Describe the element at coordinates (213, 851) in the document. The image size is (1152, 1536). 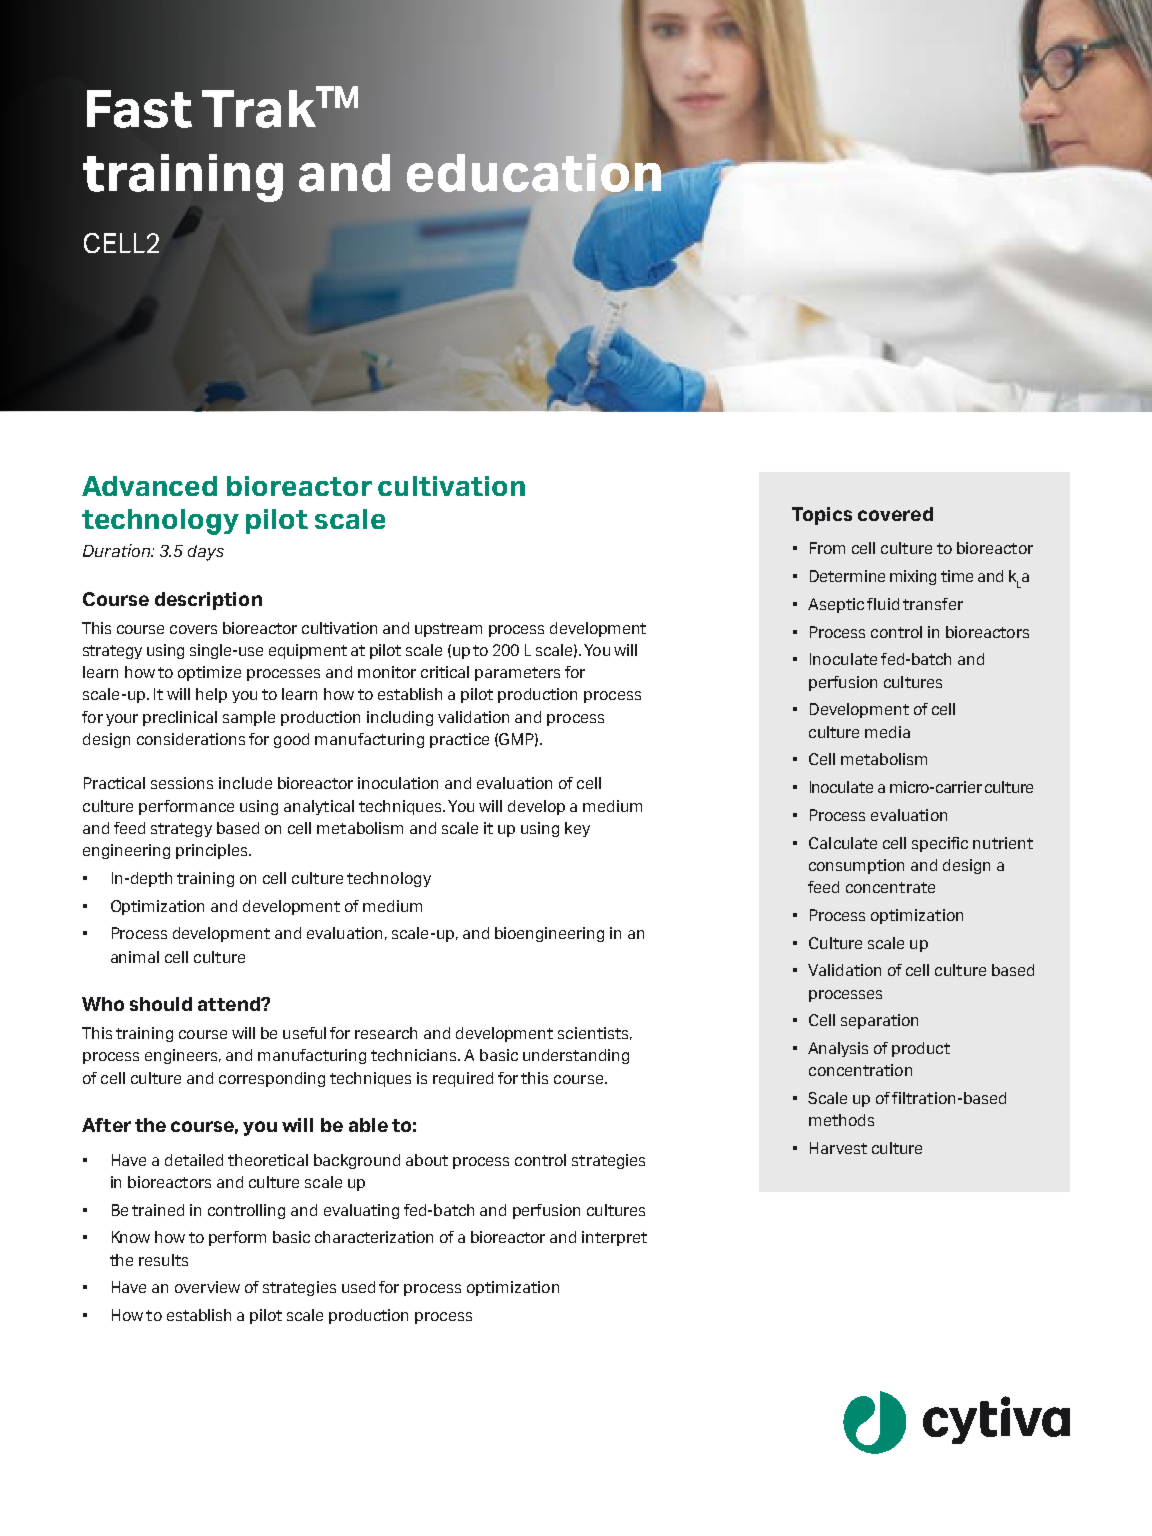
I see `principles` at that location.
